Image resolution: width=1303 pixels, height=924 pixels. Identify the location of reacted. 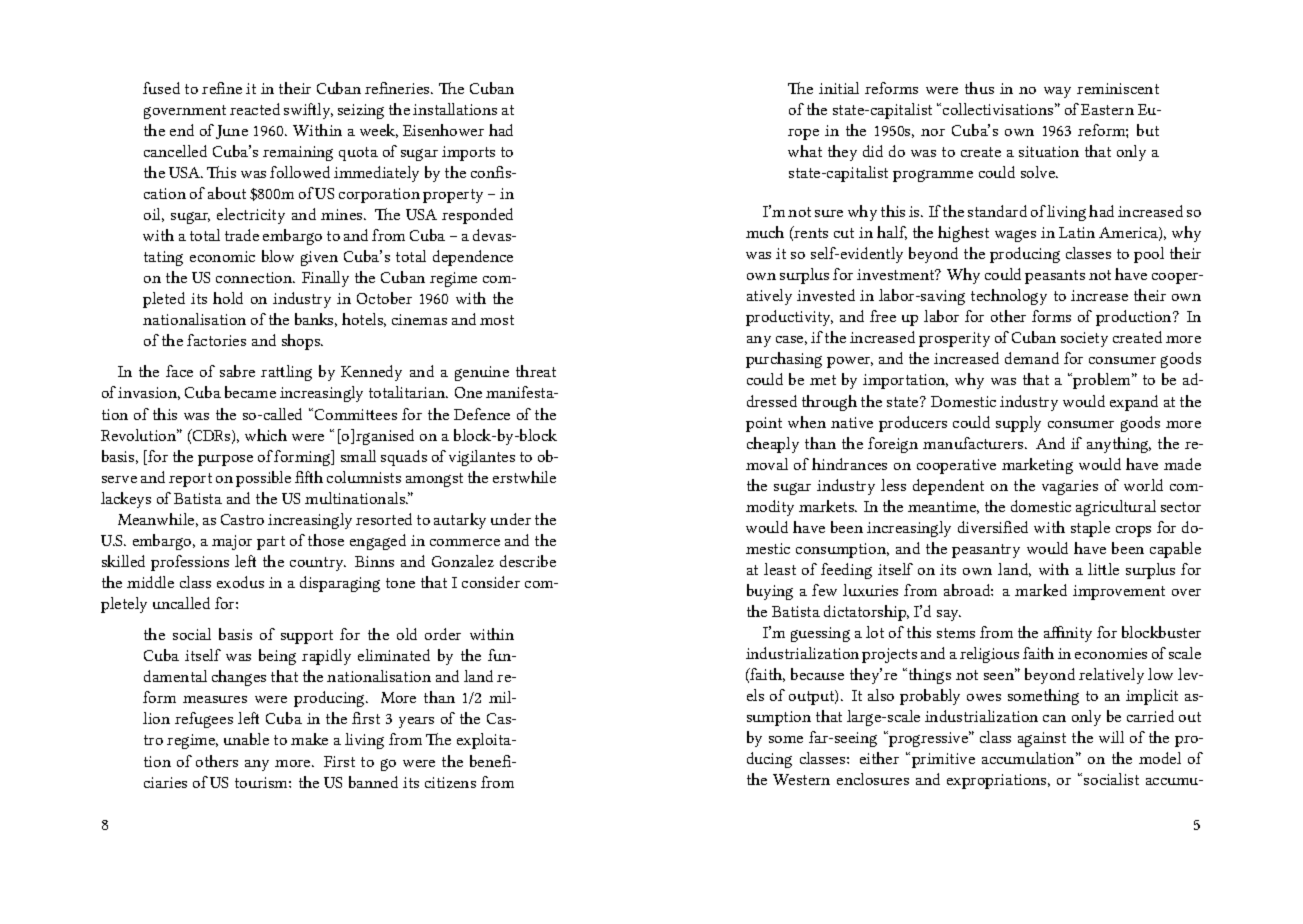
(255, 109).
